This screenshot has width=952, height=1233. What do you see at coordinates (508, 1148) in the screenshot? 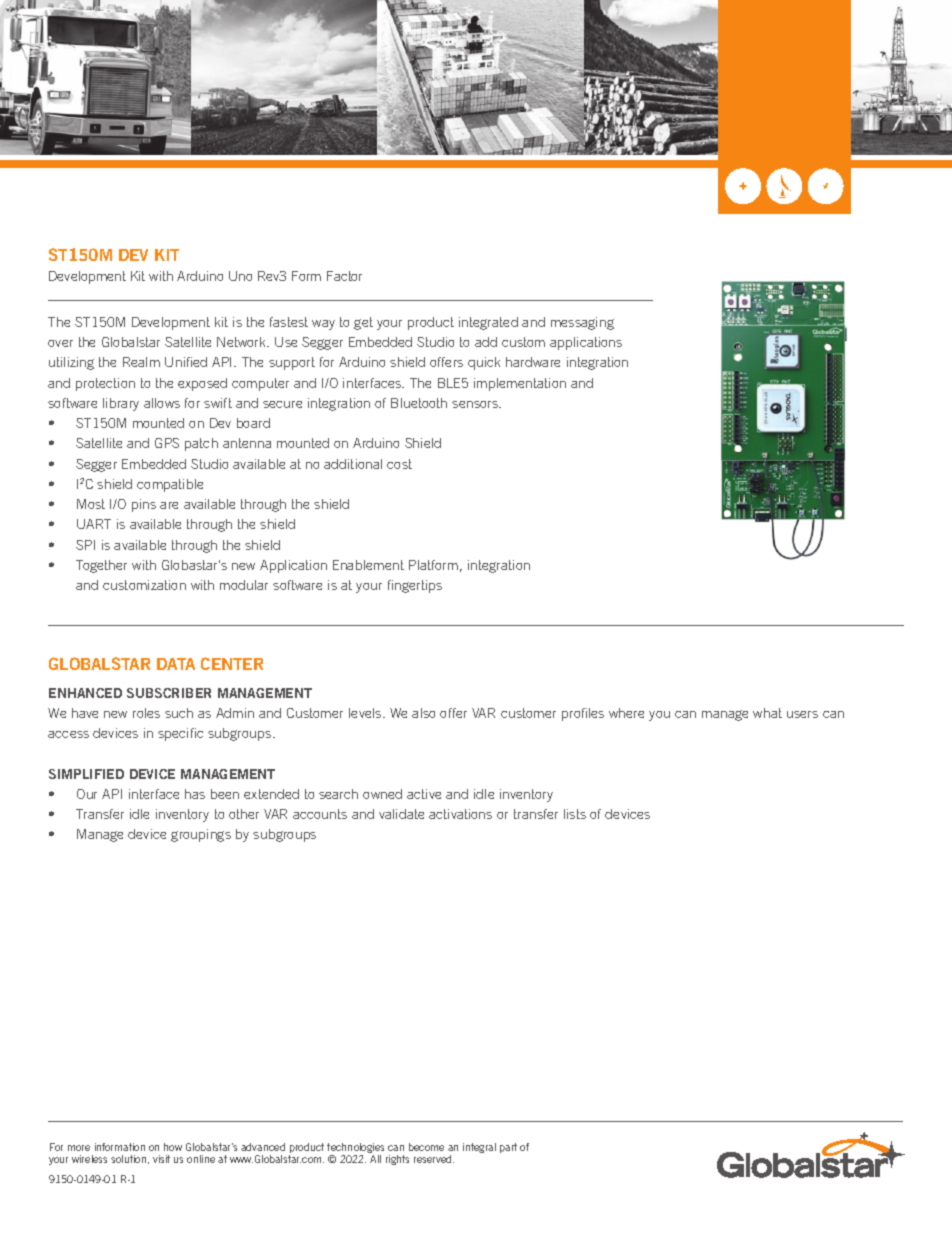
I see `part` at bounding box center [508, 1148].
